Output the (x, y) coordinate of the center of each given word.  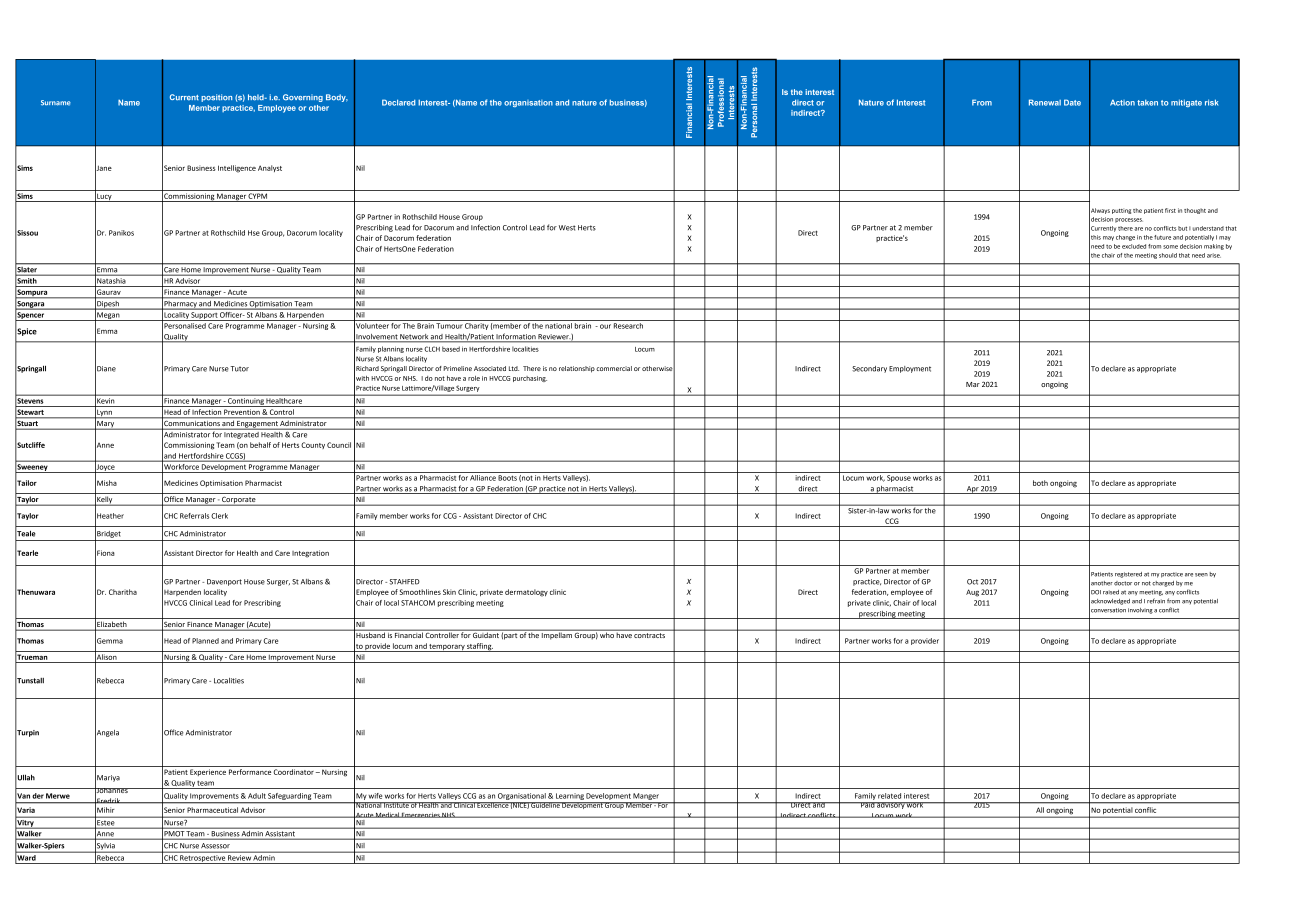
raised (1111, 592)
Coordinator (294, 772)
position (216, 98)
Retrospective (202, 859)
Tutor (239, 369)
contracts (649, 635)
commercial (614, 368)
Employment (910, 369)
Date (1072, 102)
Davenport (224, 582)
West (567, 228)
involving (1140, 611)
